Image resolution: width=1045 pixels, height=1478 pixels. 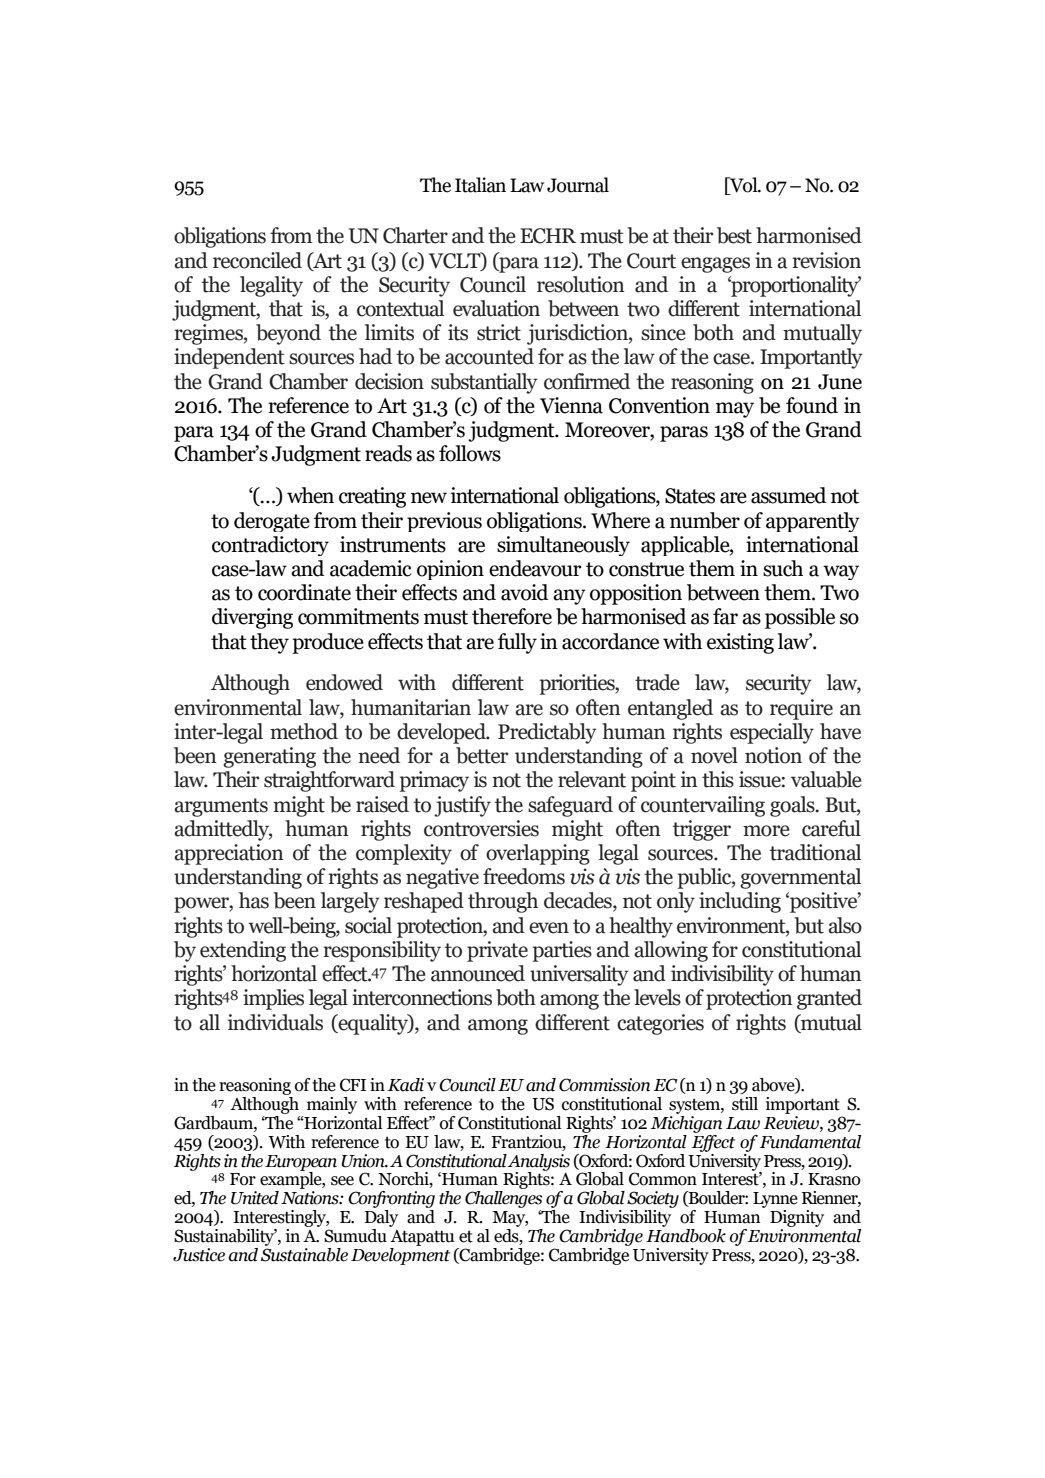 I want to click on reconciled, so click(x=257, y=260).
